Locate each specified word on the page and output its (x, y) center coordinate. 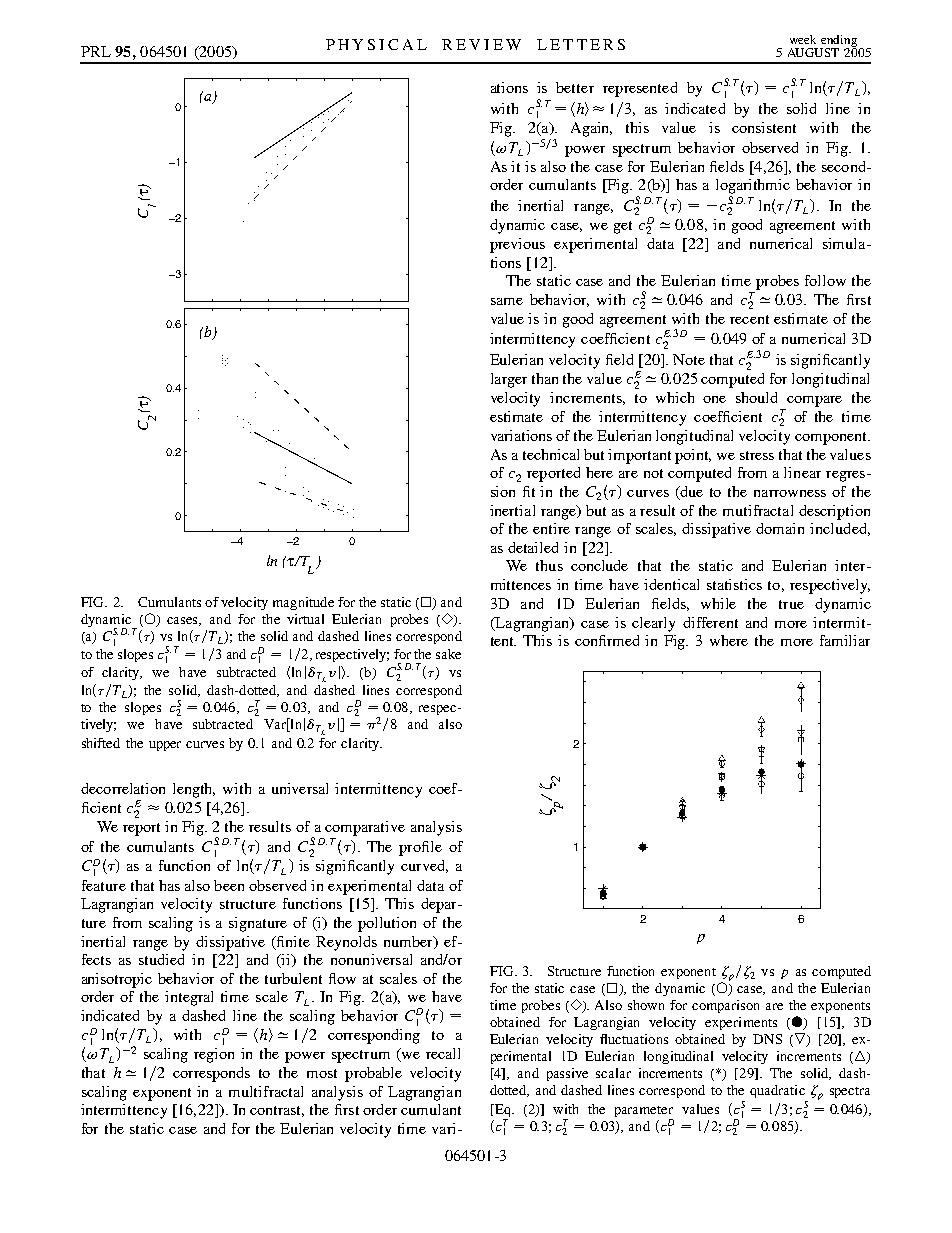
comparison (725, 1006)
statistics (734, 584)
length (194, 790)
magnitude (303, 603)
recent (749, 319)
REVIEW (481, 44)
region (214, 1055)
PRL (96, 51)
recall (443, 1053)
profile (420, 848)
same (507, 301)
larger (509, 380)
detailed (533, 547)
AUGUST (813, 52)
